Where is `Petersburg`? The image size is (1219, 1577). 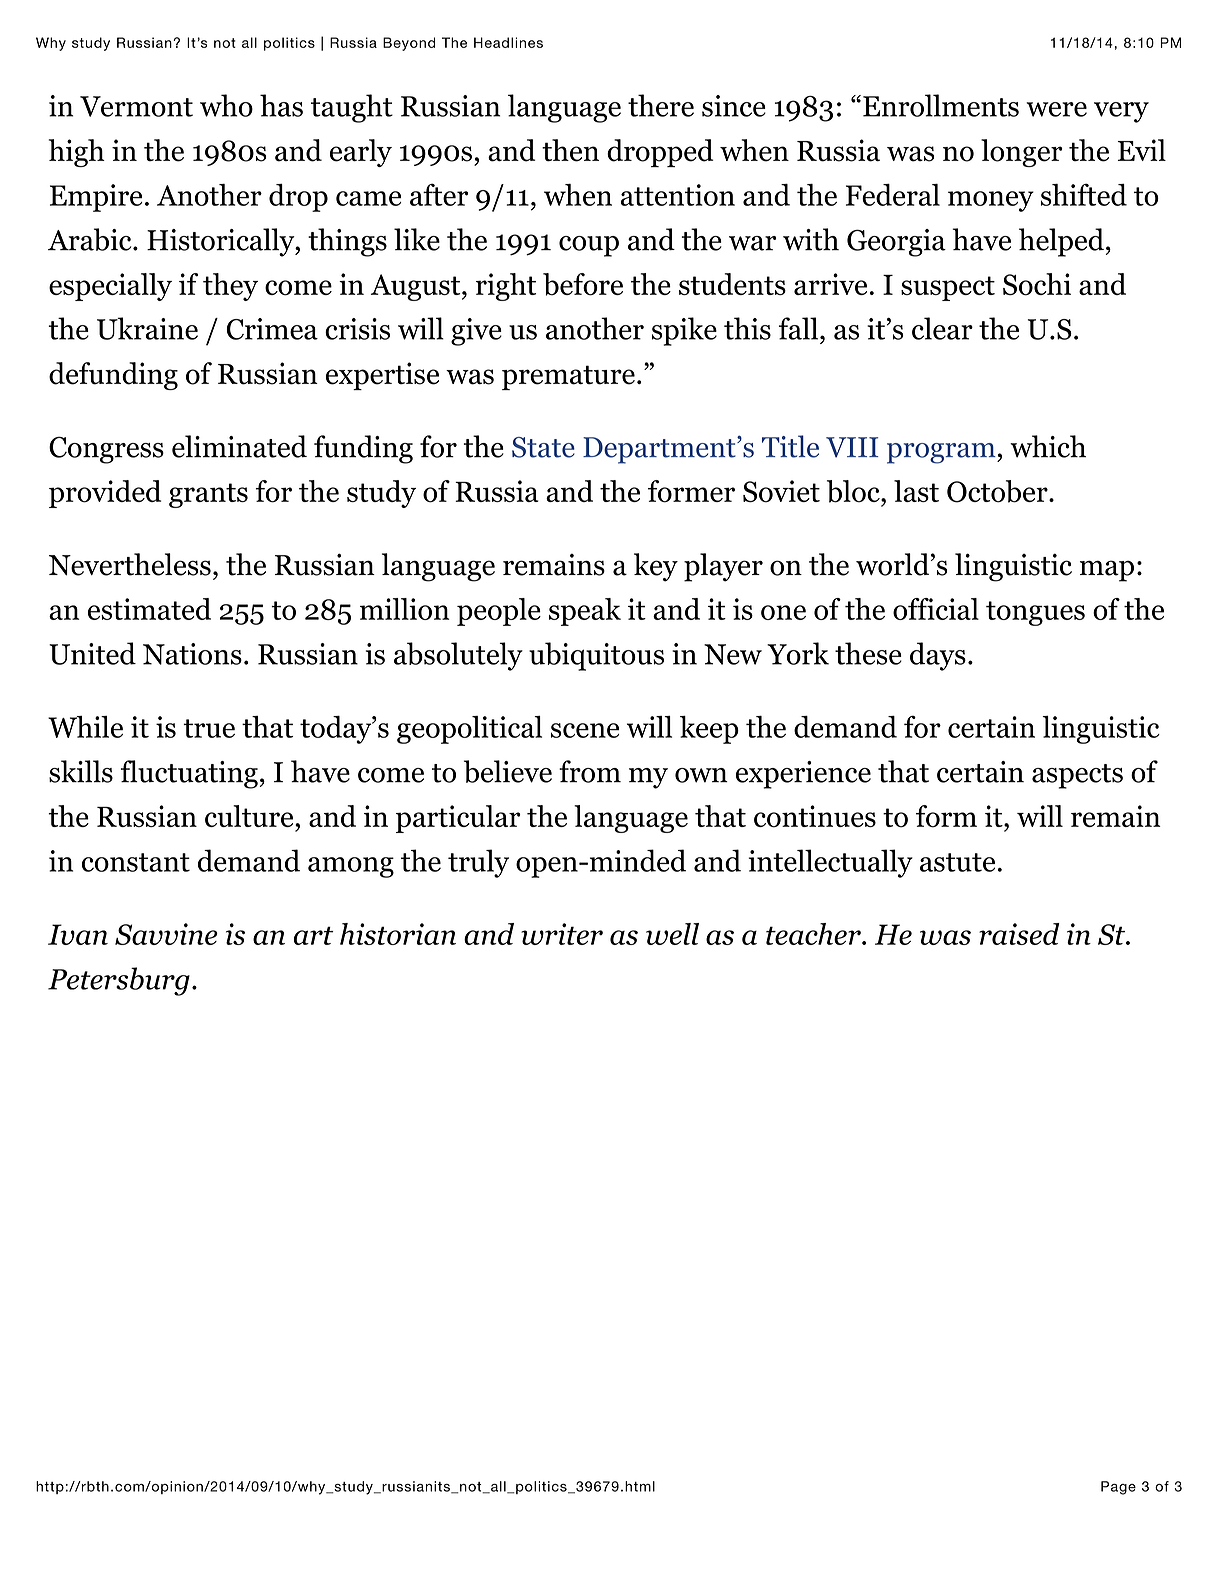 Petersburg is located at coordinates (119, 981).
